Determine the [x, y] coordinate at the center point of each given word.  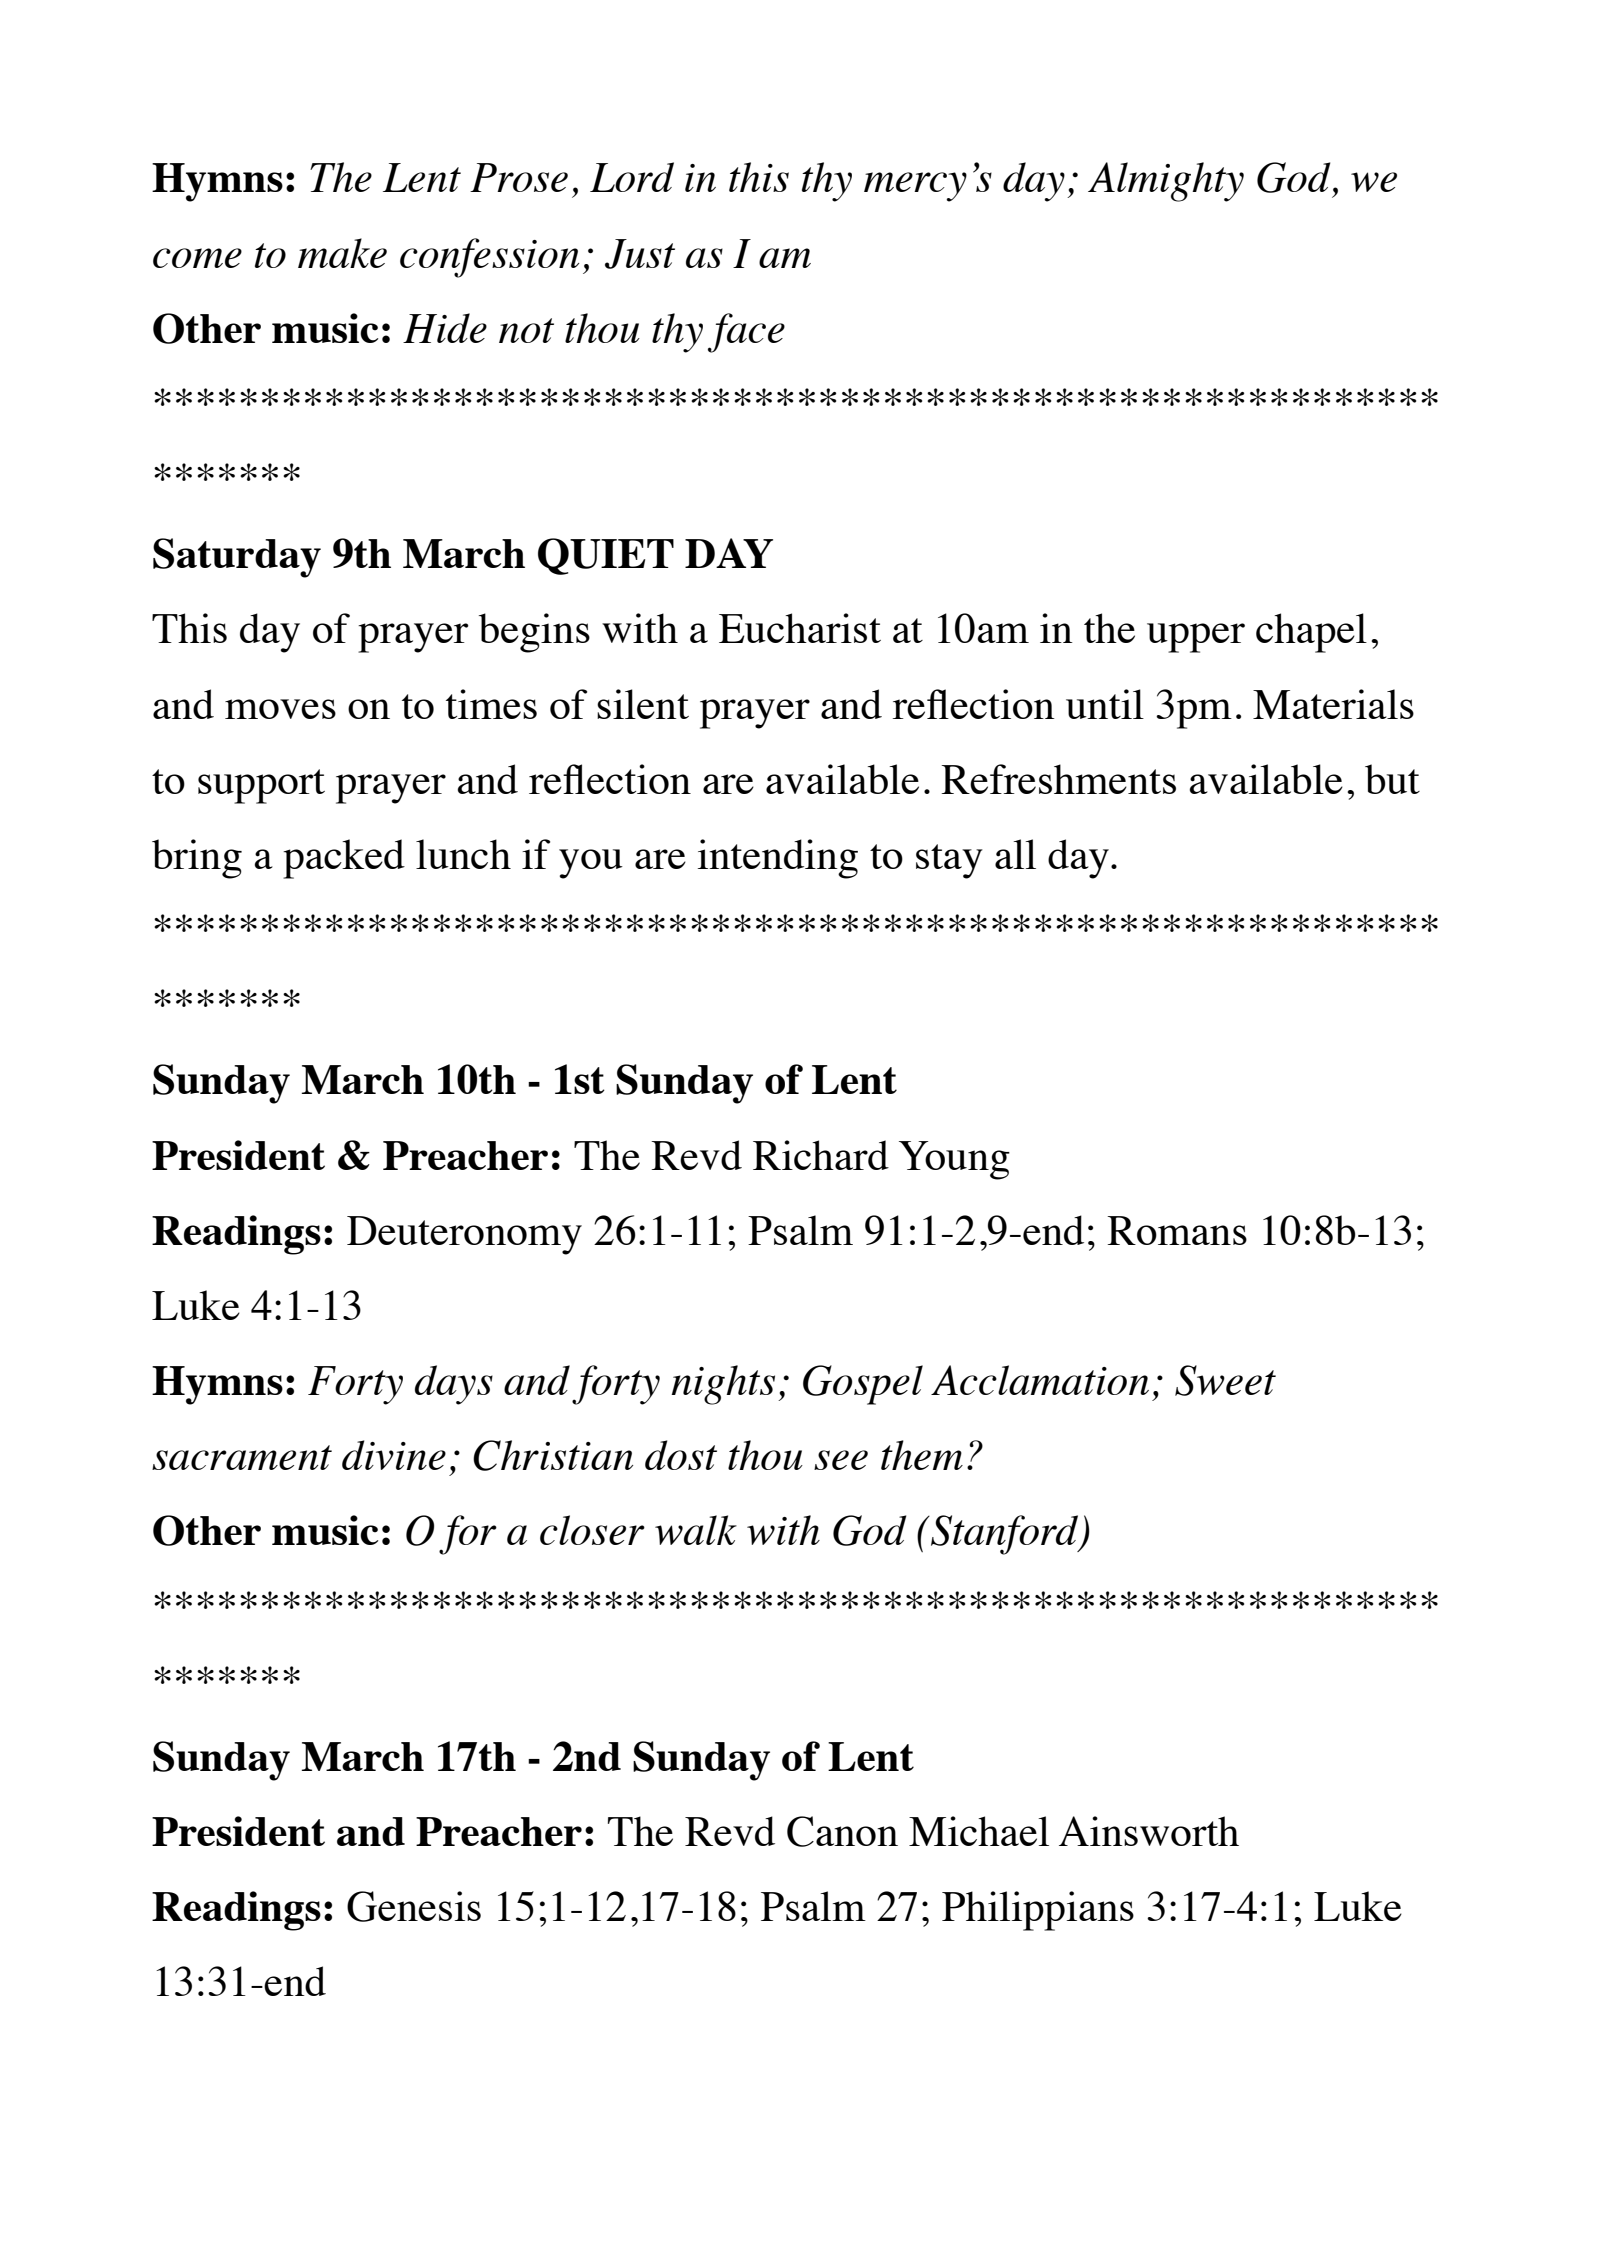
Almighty [1166, 182]
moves [280, 709]
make [342, 253]
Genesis [414, 1906]
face [746, 333]
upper [1196, 638]
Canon [842, 1831]
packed [344, 859]
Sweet [1225, 1380]
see [841, 1460]
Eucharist [800, 628]
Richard [821, 1155]
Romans [1177, 1230]
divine [394, 1455]
